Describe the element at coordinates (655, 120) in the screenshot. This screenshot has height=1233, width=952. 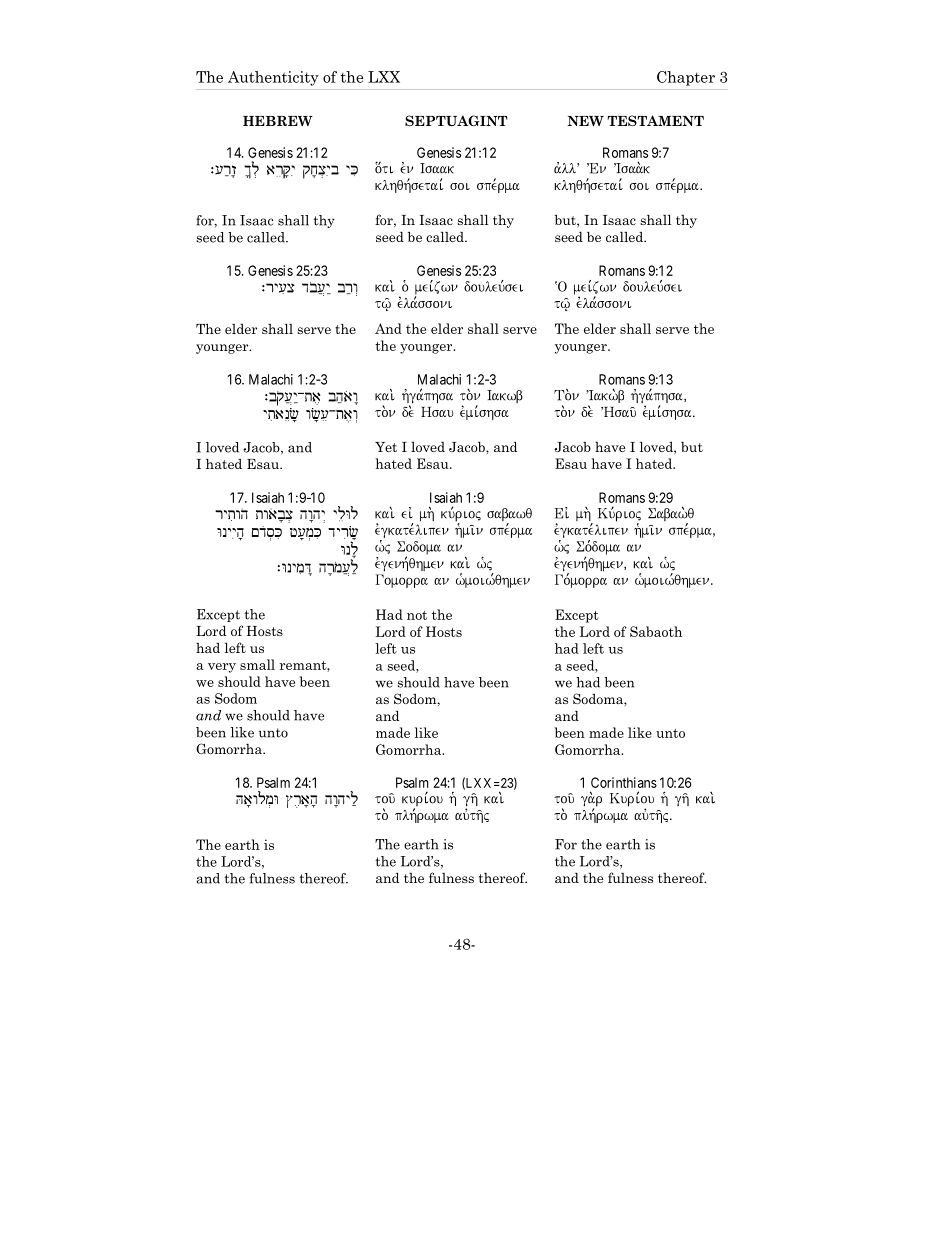
I see `TESTAMENT` at that location.
